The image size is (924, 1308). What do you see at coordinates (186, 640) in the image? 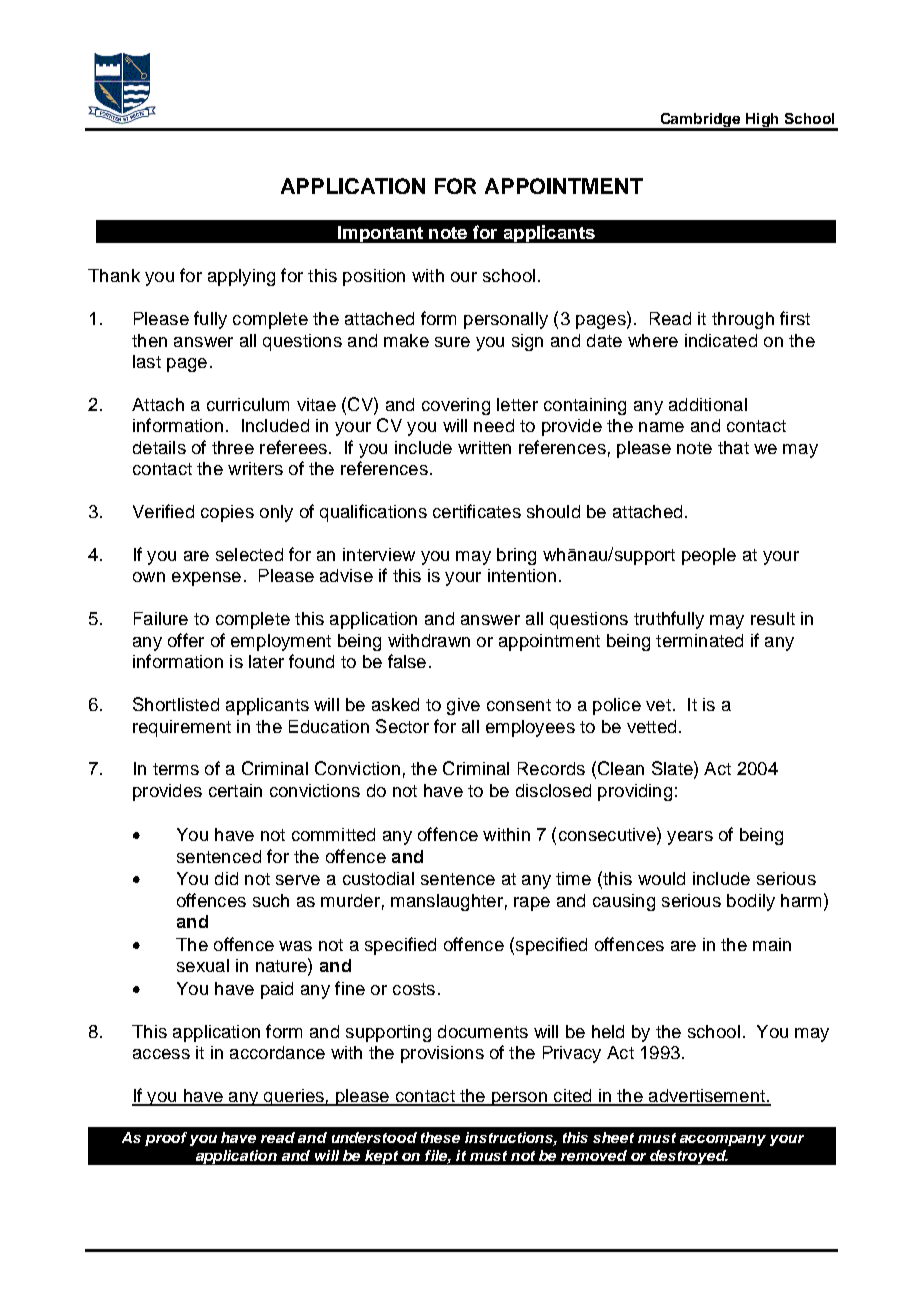
I see `offer` at bounding box center [186, 640].
